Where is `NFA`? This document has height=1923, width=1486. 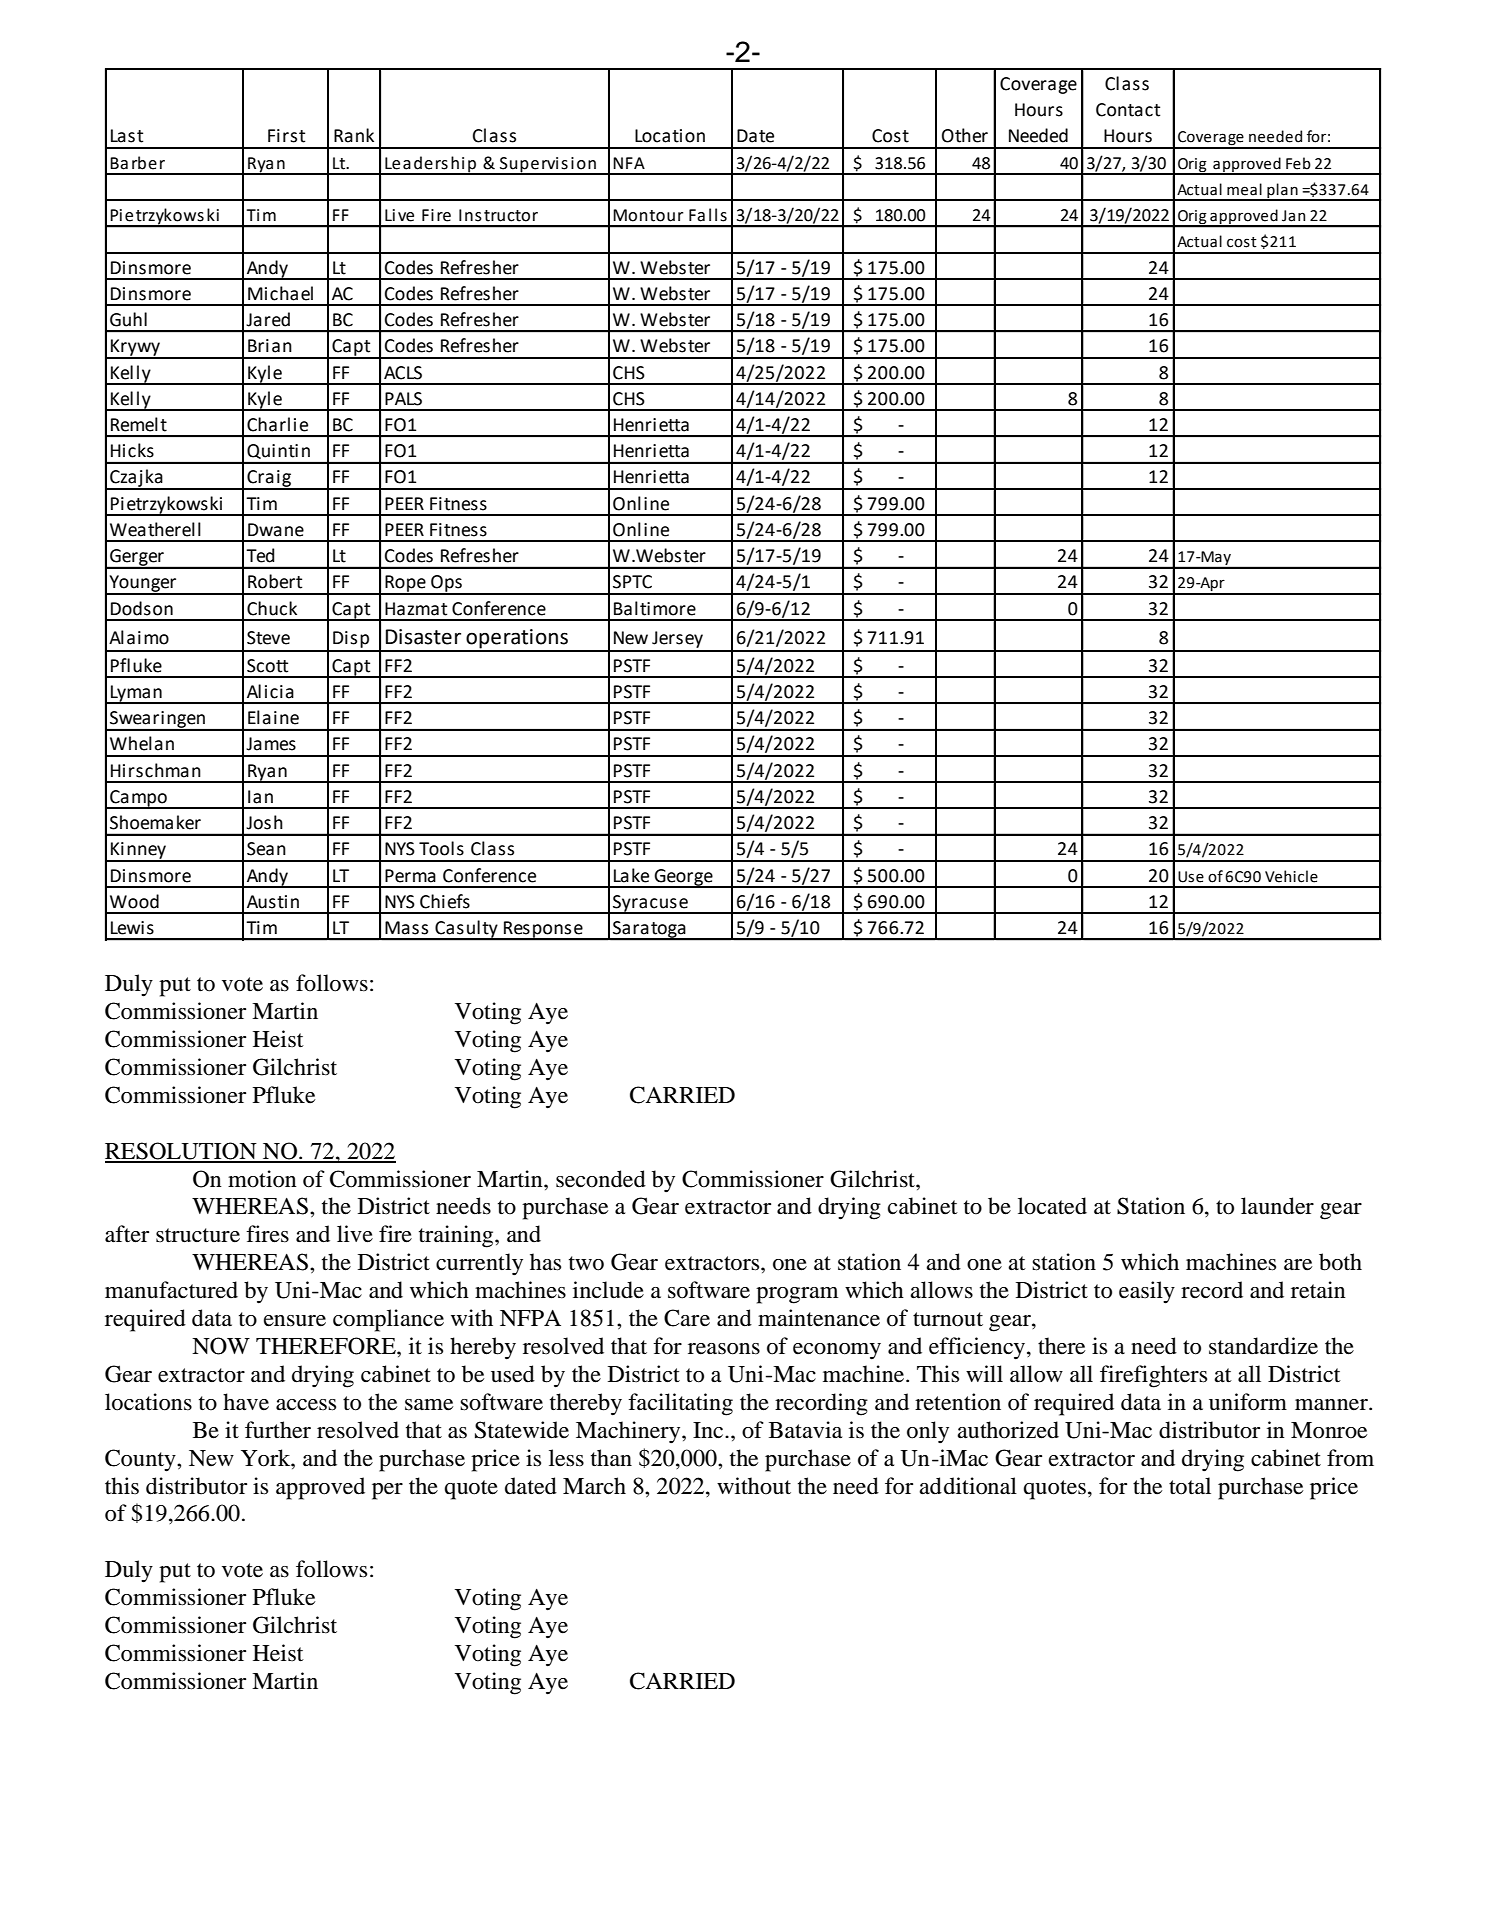
NFA is located at coordinates (629, 163).
